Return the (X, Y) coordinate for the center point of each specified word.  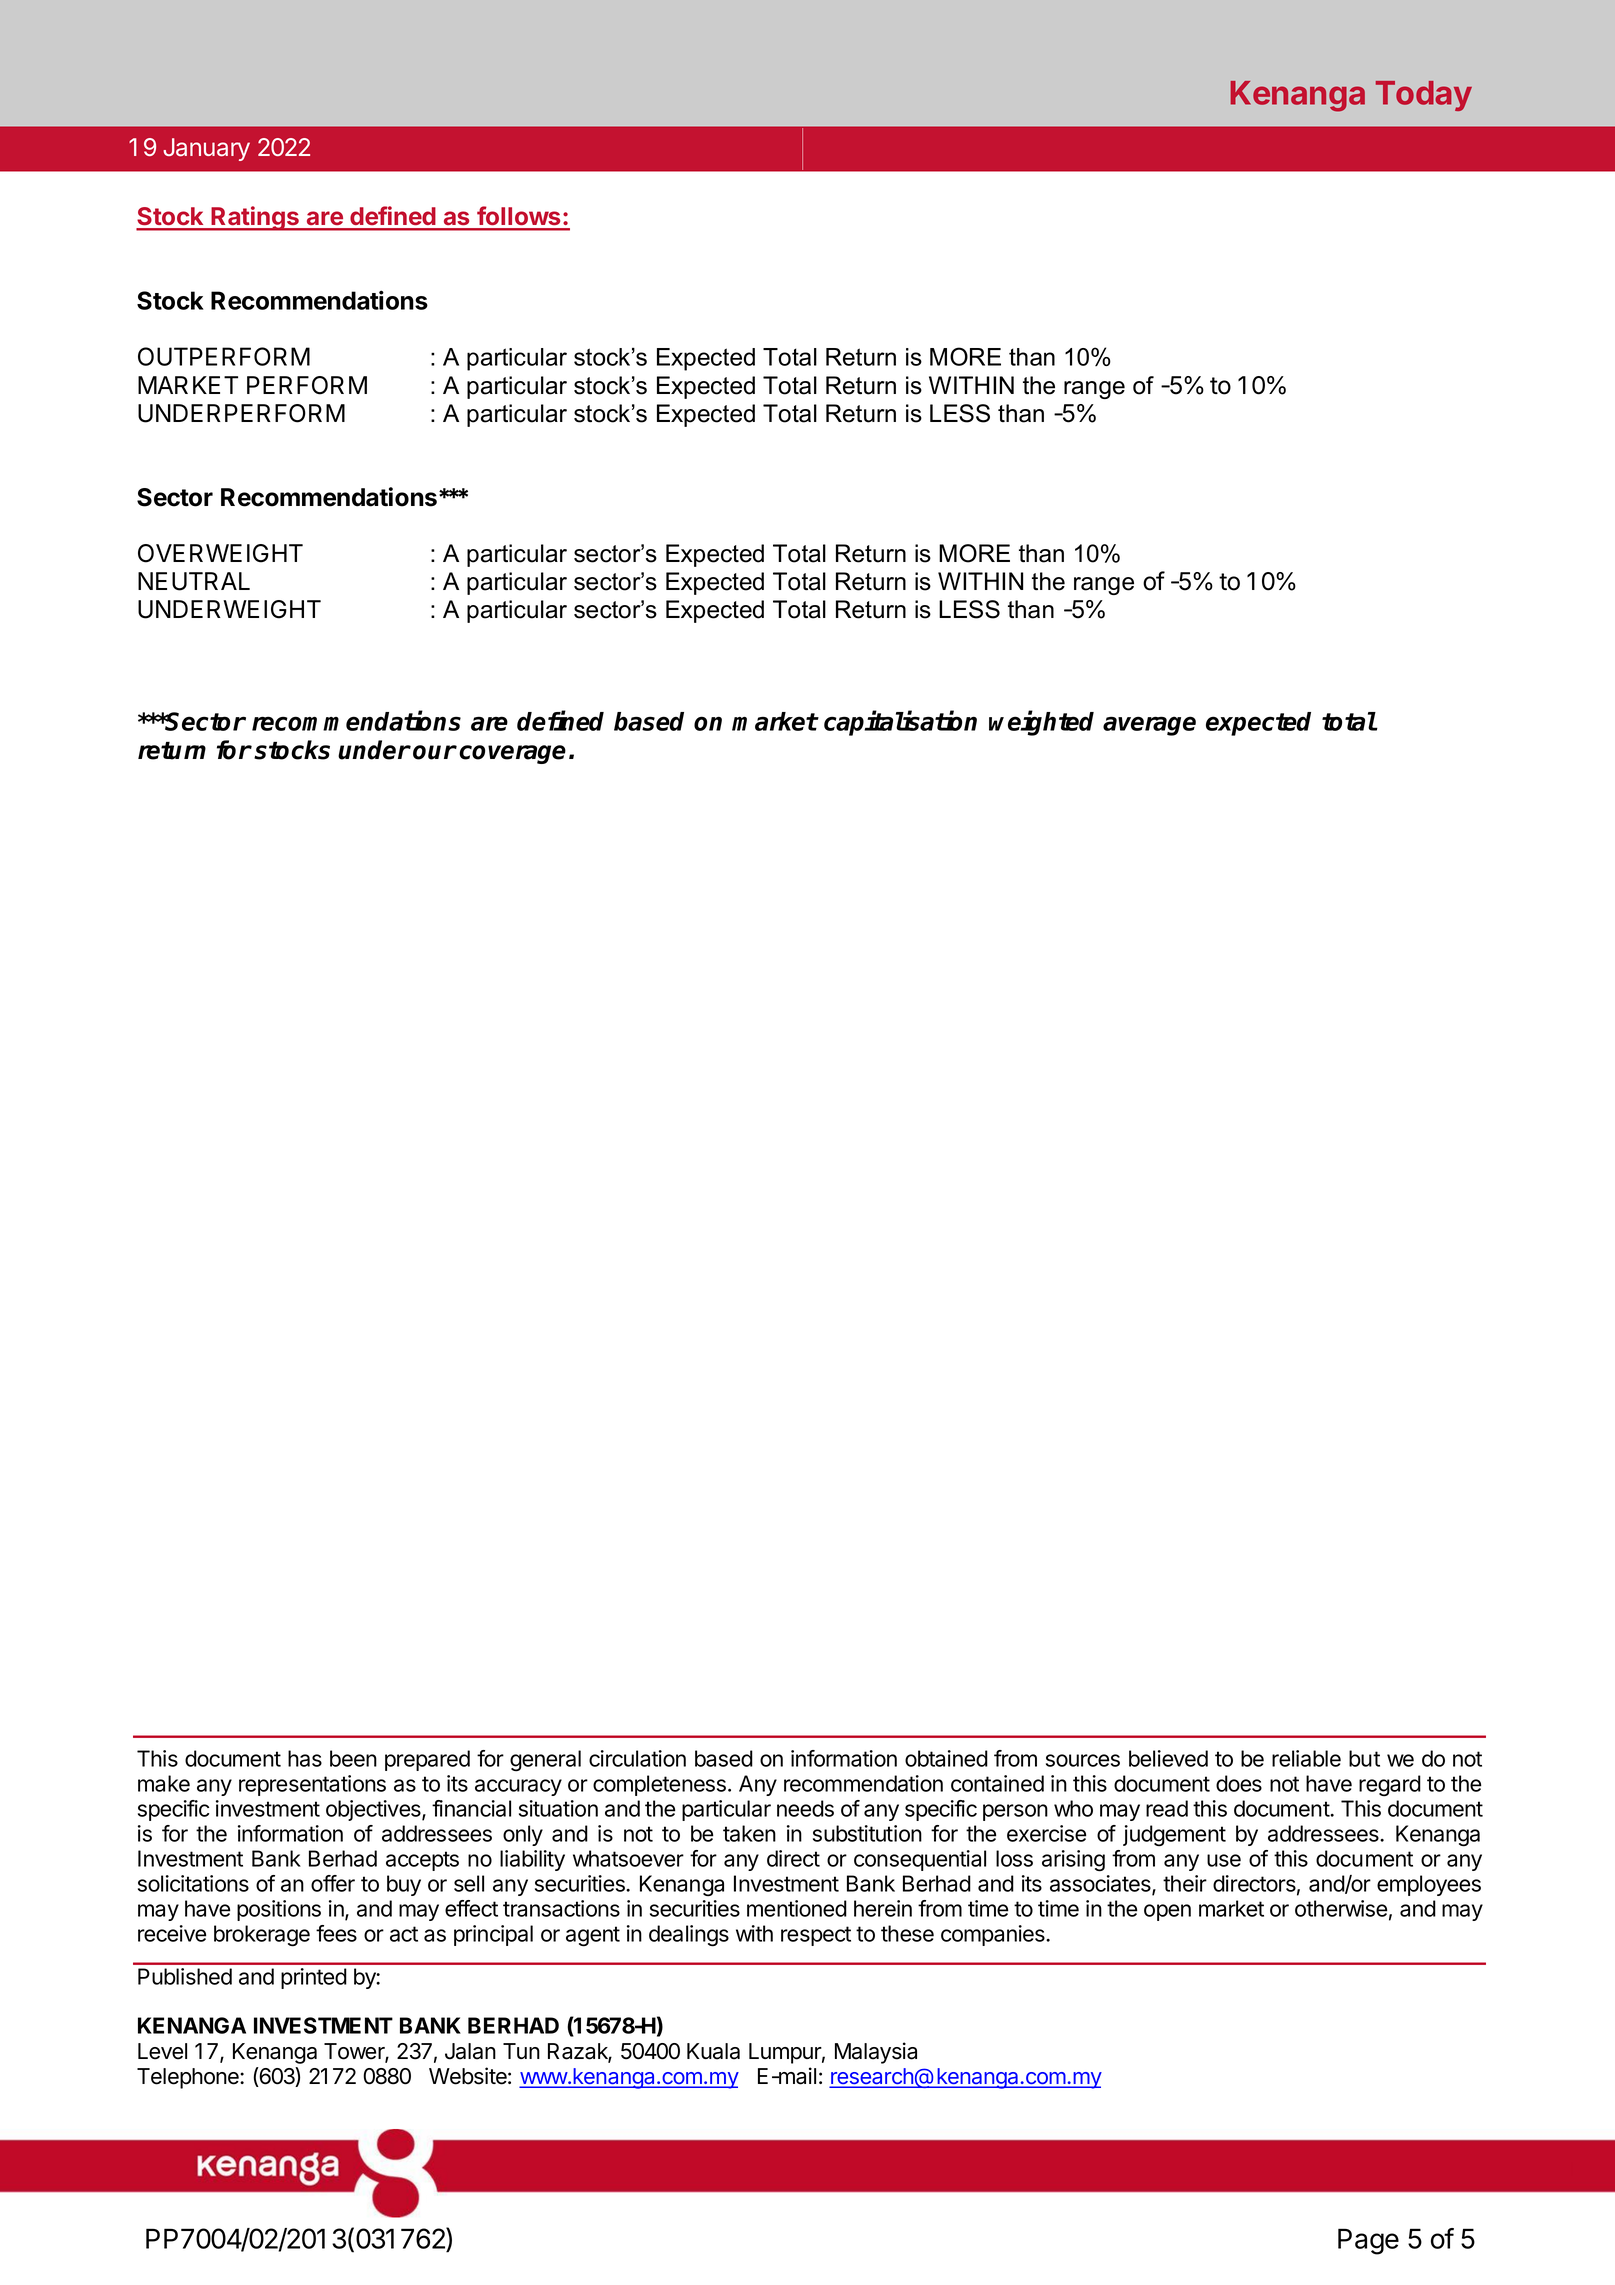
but (1364, 1758)
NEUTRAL (194, 581)
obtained (946, 1758)
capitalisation (900, 723)
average (1149, 726)
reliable (1306, 1758)
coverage (512, 754)
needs (805, 1808)
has (305, 1758)
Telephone (189, 2078)
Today (1424, 96)
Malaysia (876, 2053)
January (206, 149)
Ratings (255, 218)
